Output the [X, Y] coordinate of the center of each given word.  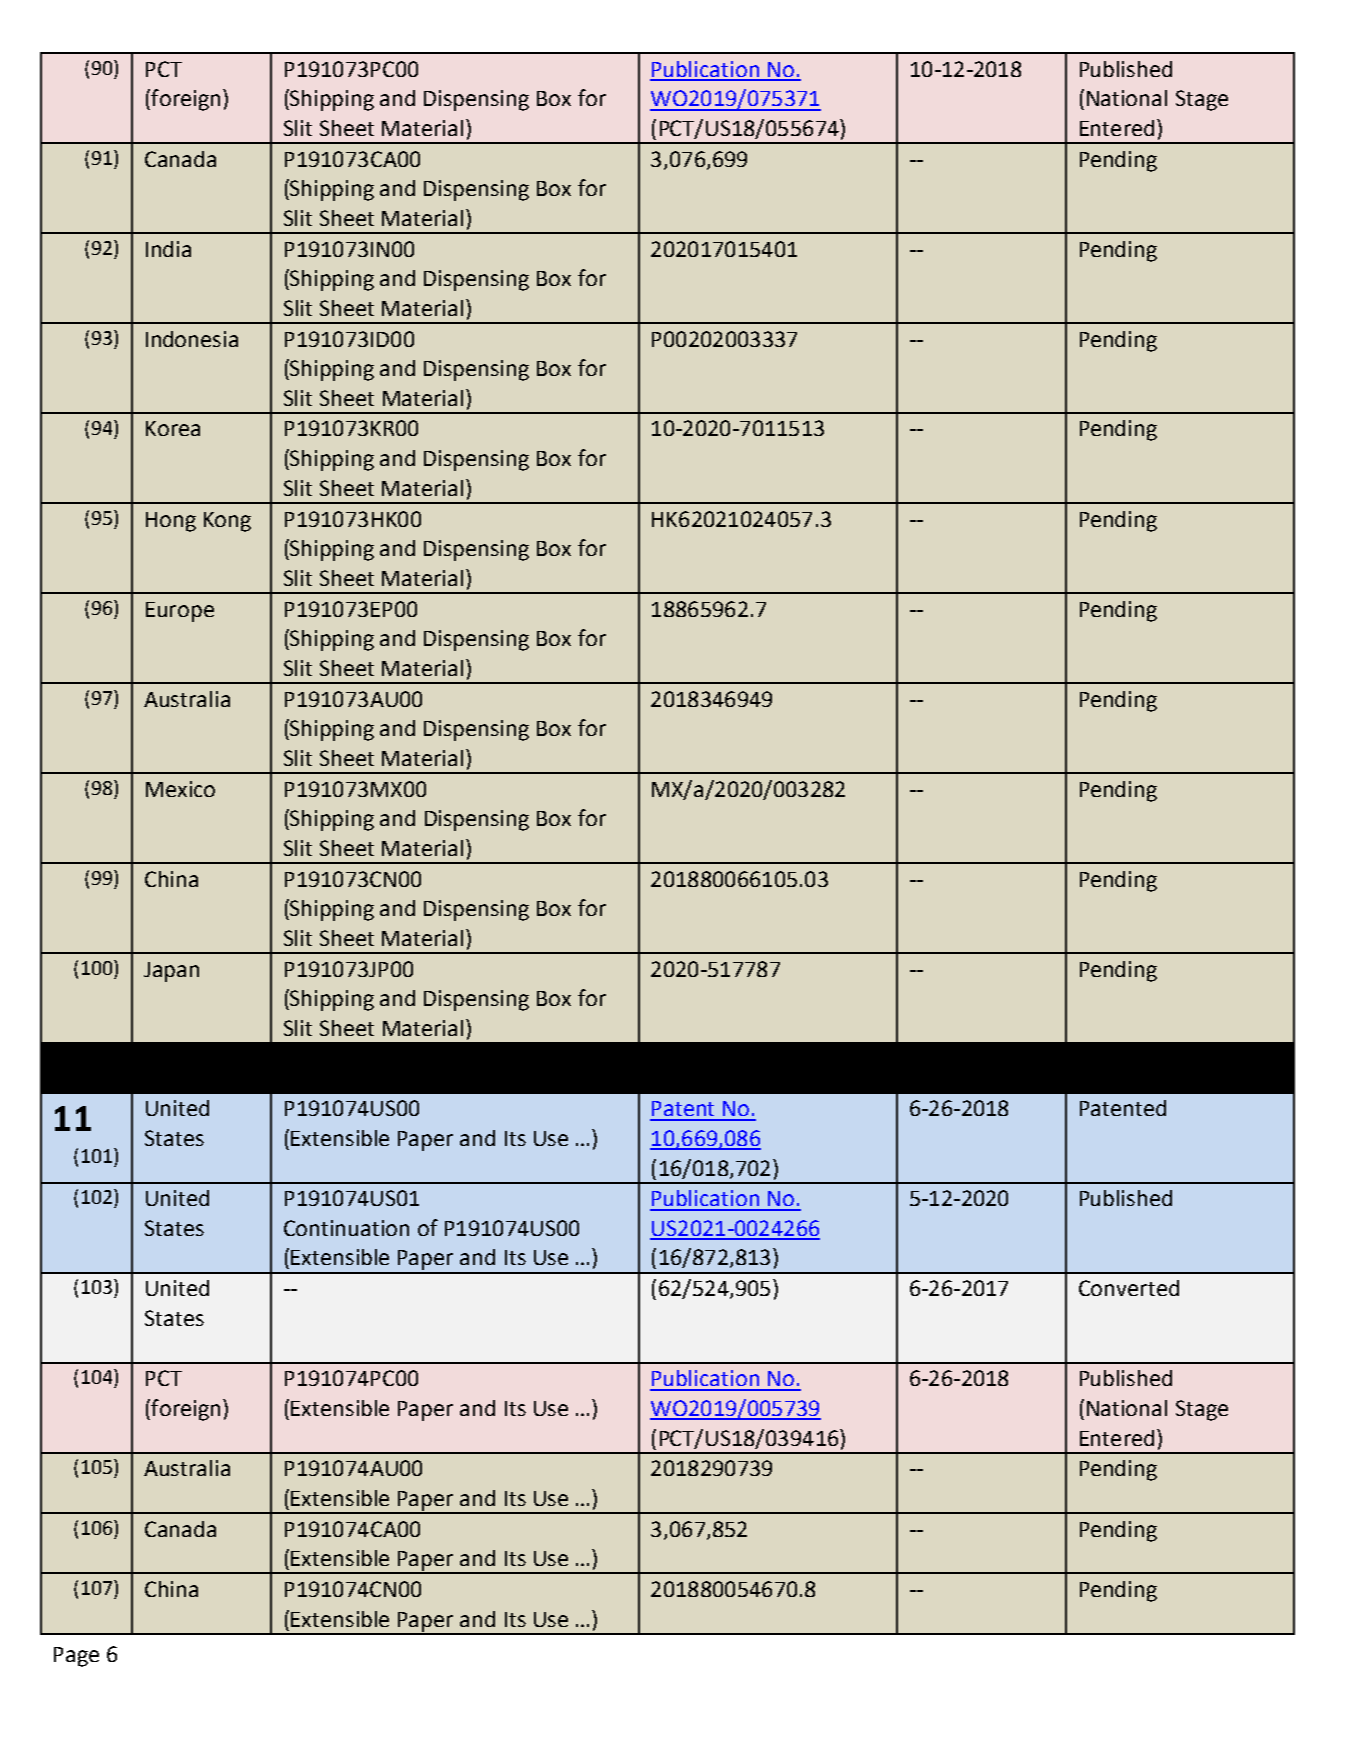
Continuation [346, 1228]
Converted [1129, 1288]
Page [76, 1657]
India [168, 249]
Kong [227, 522]
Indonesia [192, 339]
